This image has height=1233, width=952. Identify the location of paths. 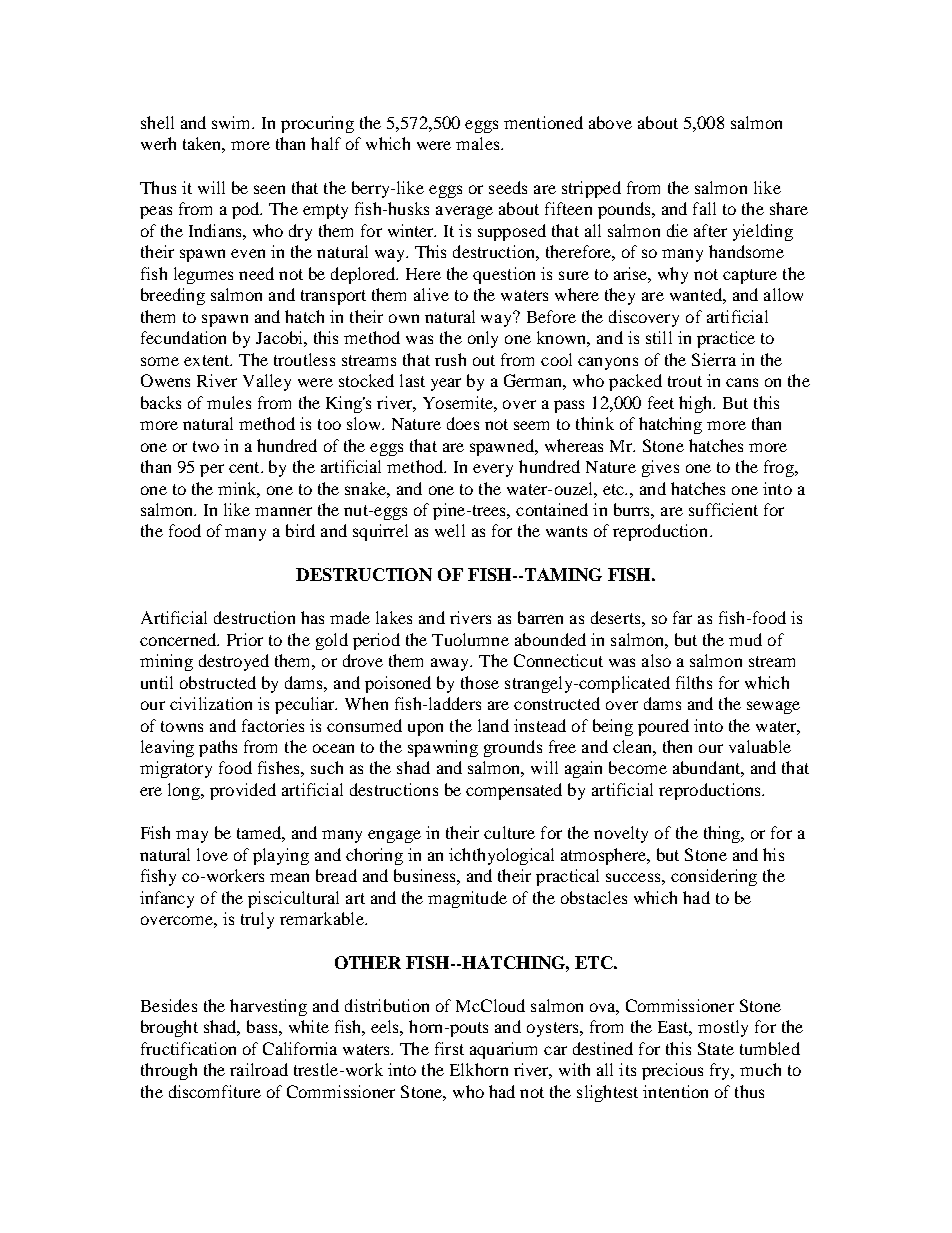
(218, 748).
